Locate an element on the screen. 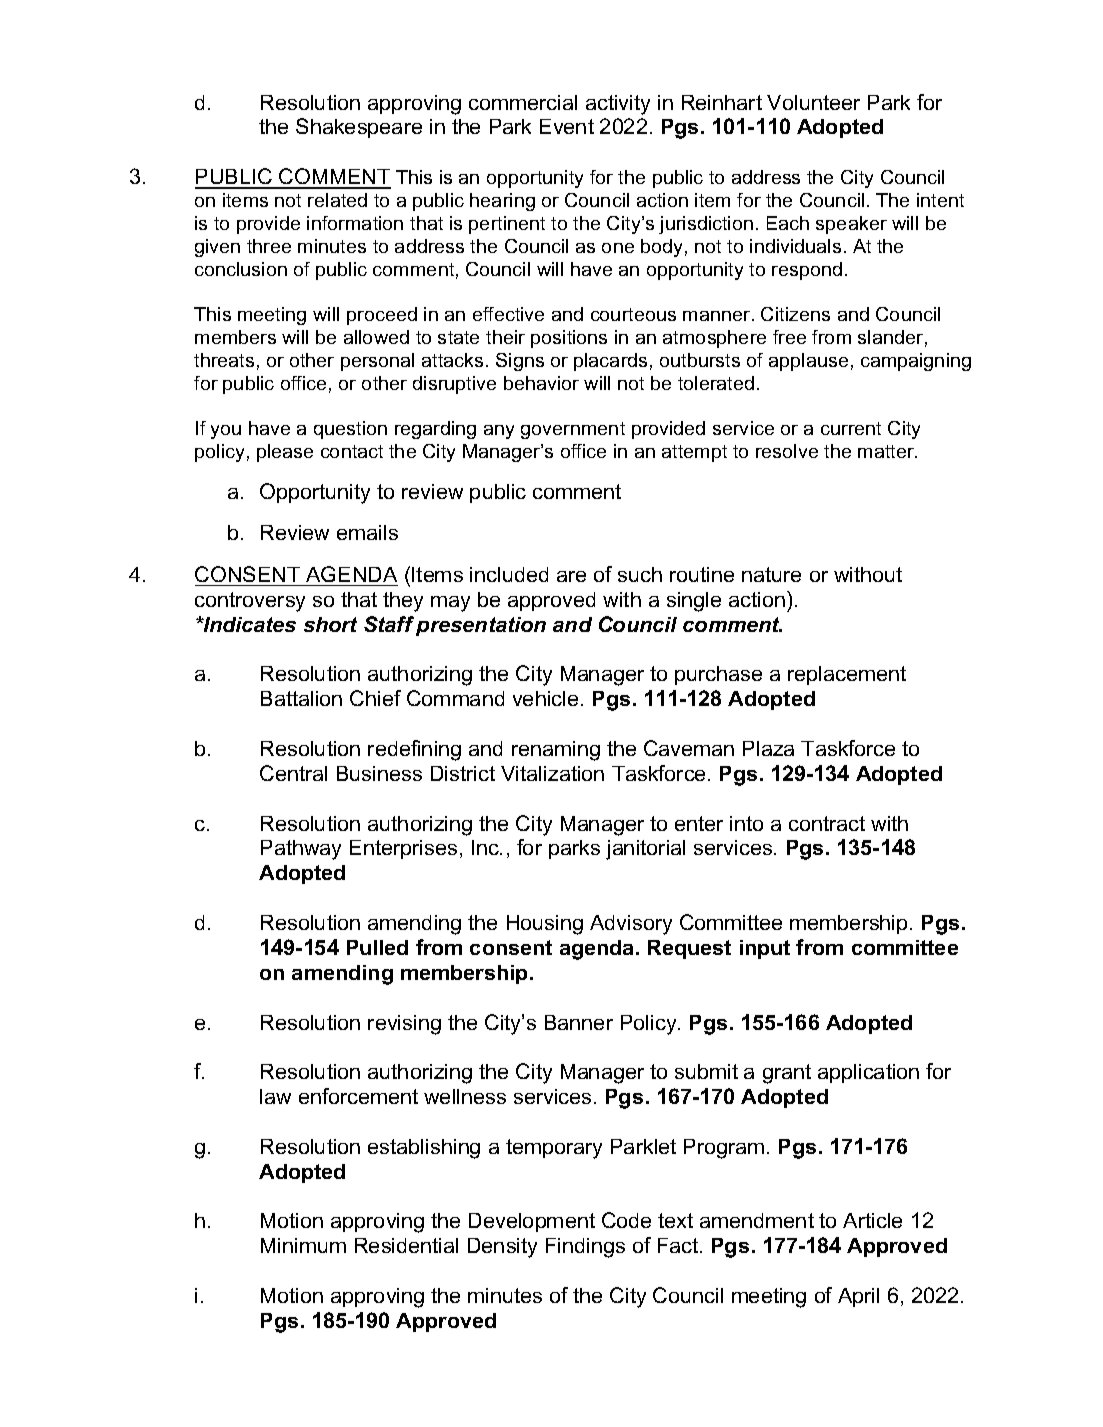  current is located at coordinates (851, 428).
